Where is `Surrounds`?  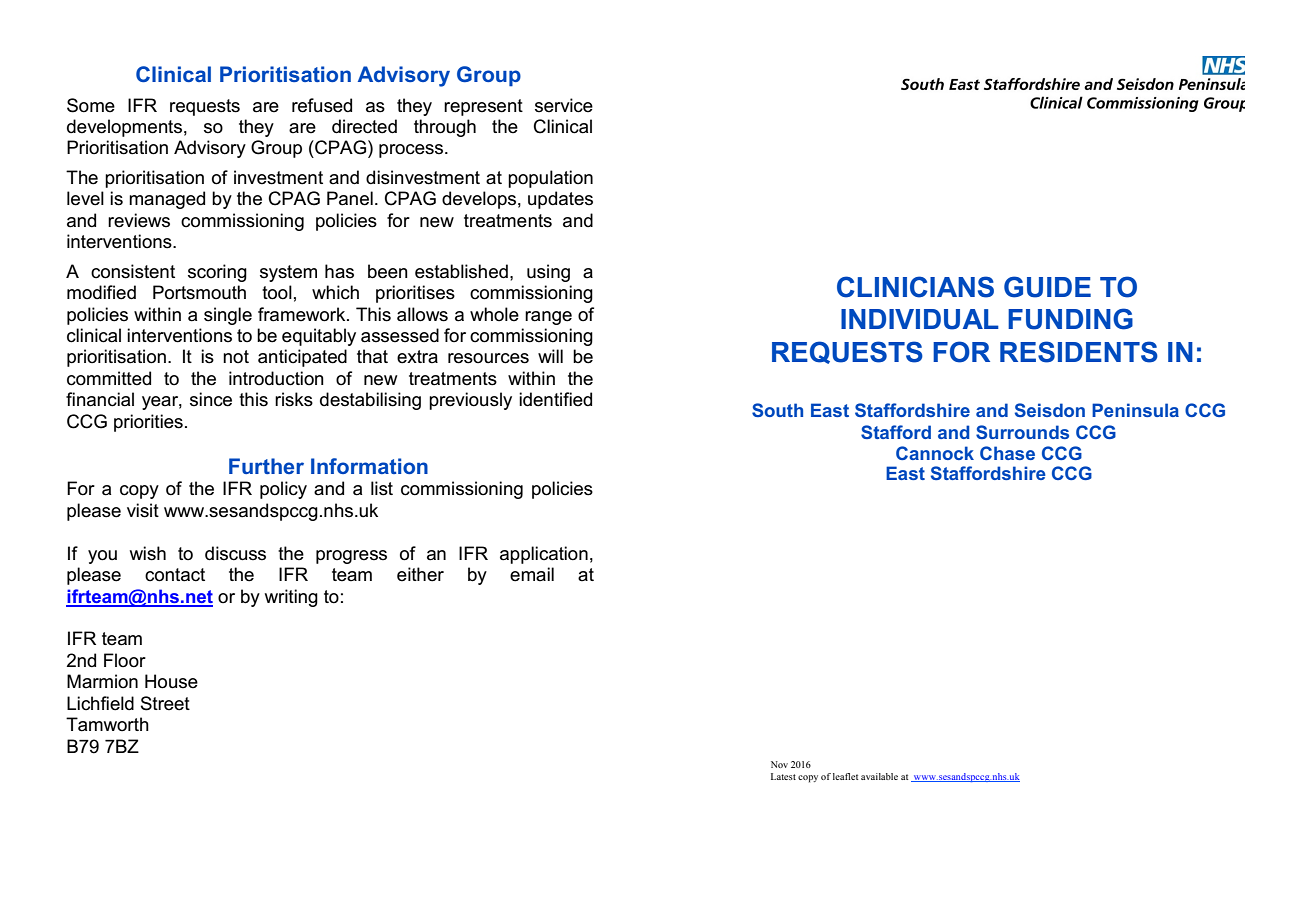
Surrounds is located at coordinates (1022, 432).
